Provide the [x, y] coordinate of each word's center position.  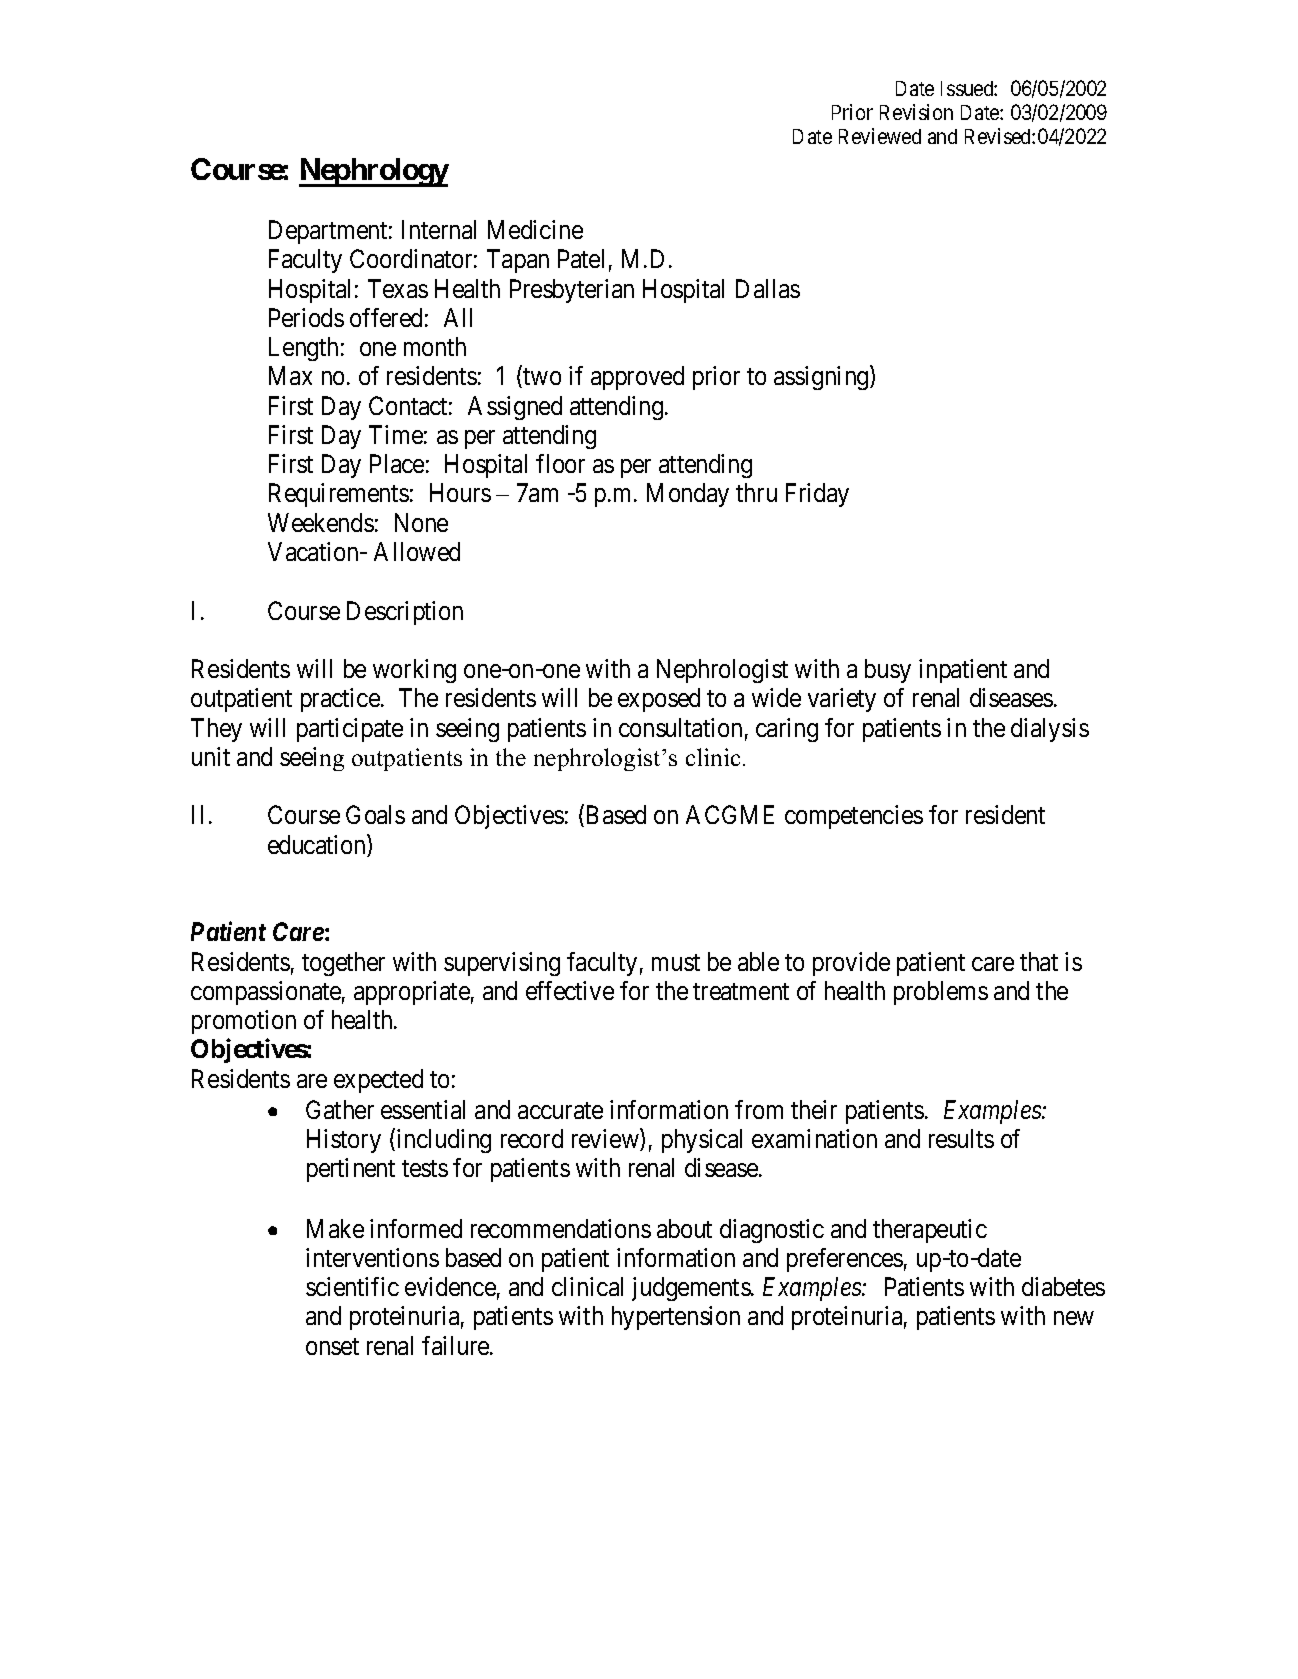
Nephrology [374, 172]
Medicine [535, 229]
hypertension [676, 1318]
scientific [352, 1286]
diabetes [1063, 1286]
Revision [916, 112]
